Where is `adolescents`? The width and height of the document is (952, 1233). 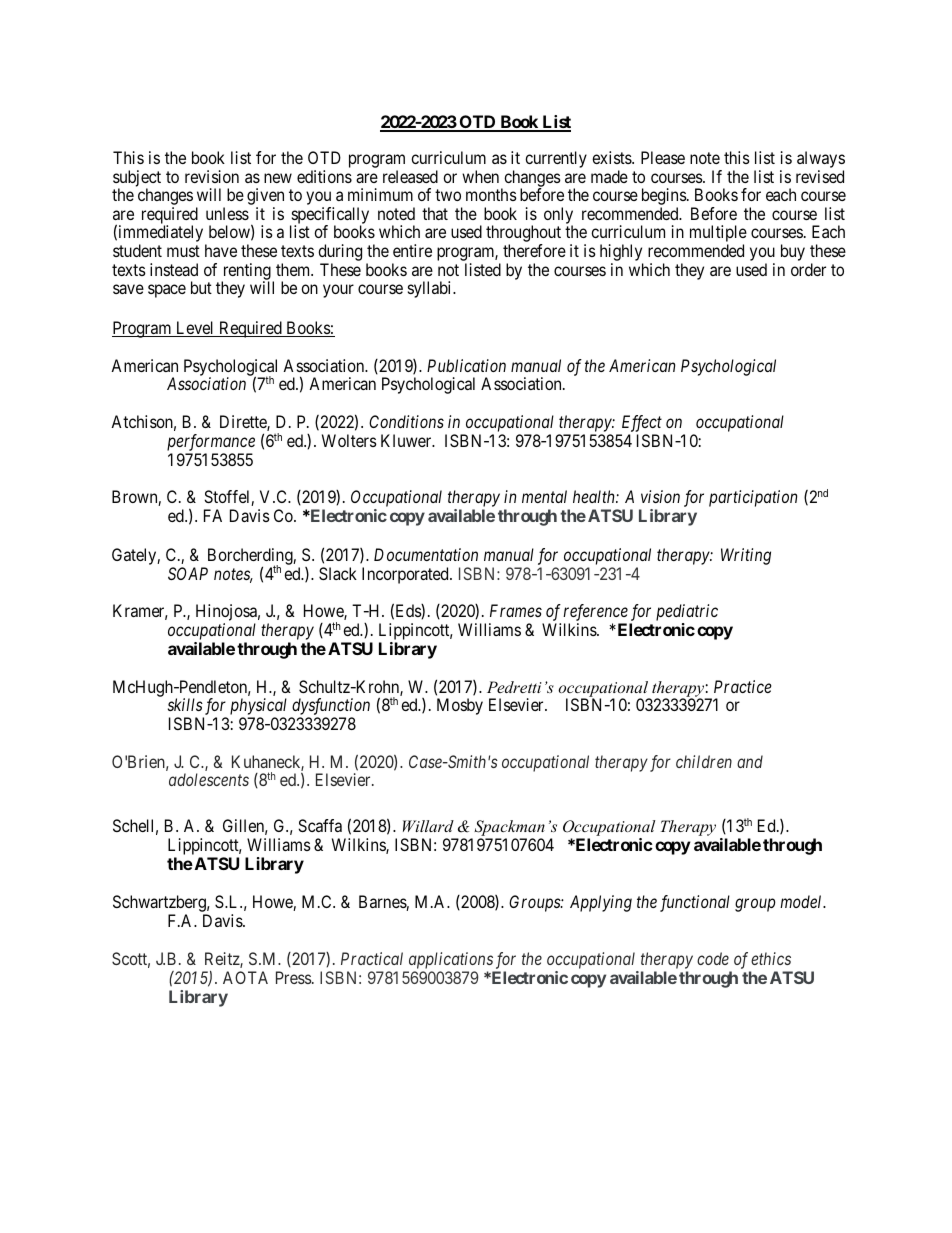 adolescents is located at coordinates (209, 779).
